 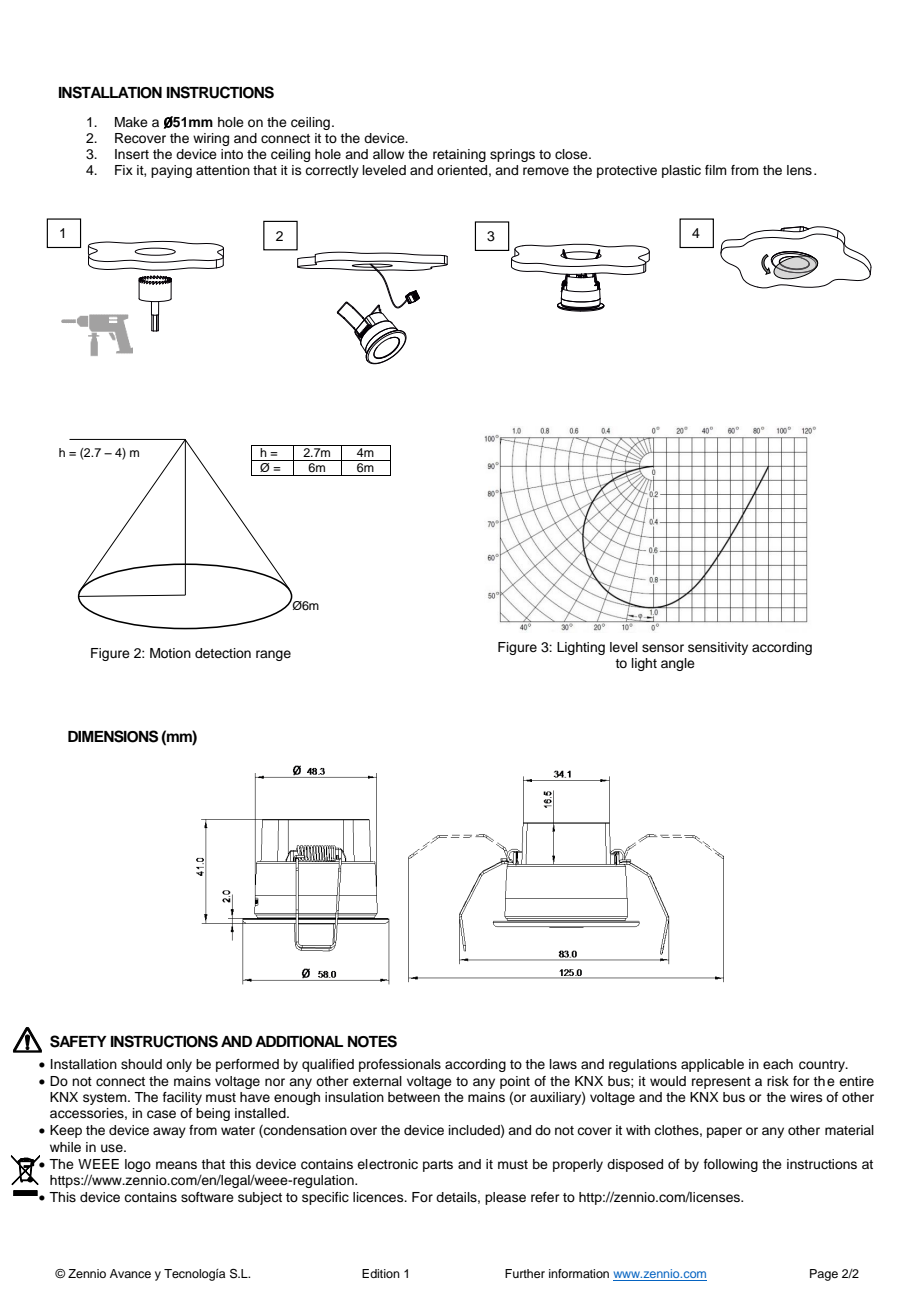 I want to click on DIMENSIONS, so click(x=113, y=736).
